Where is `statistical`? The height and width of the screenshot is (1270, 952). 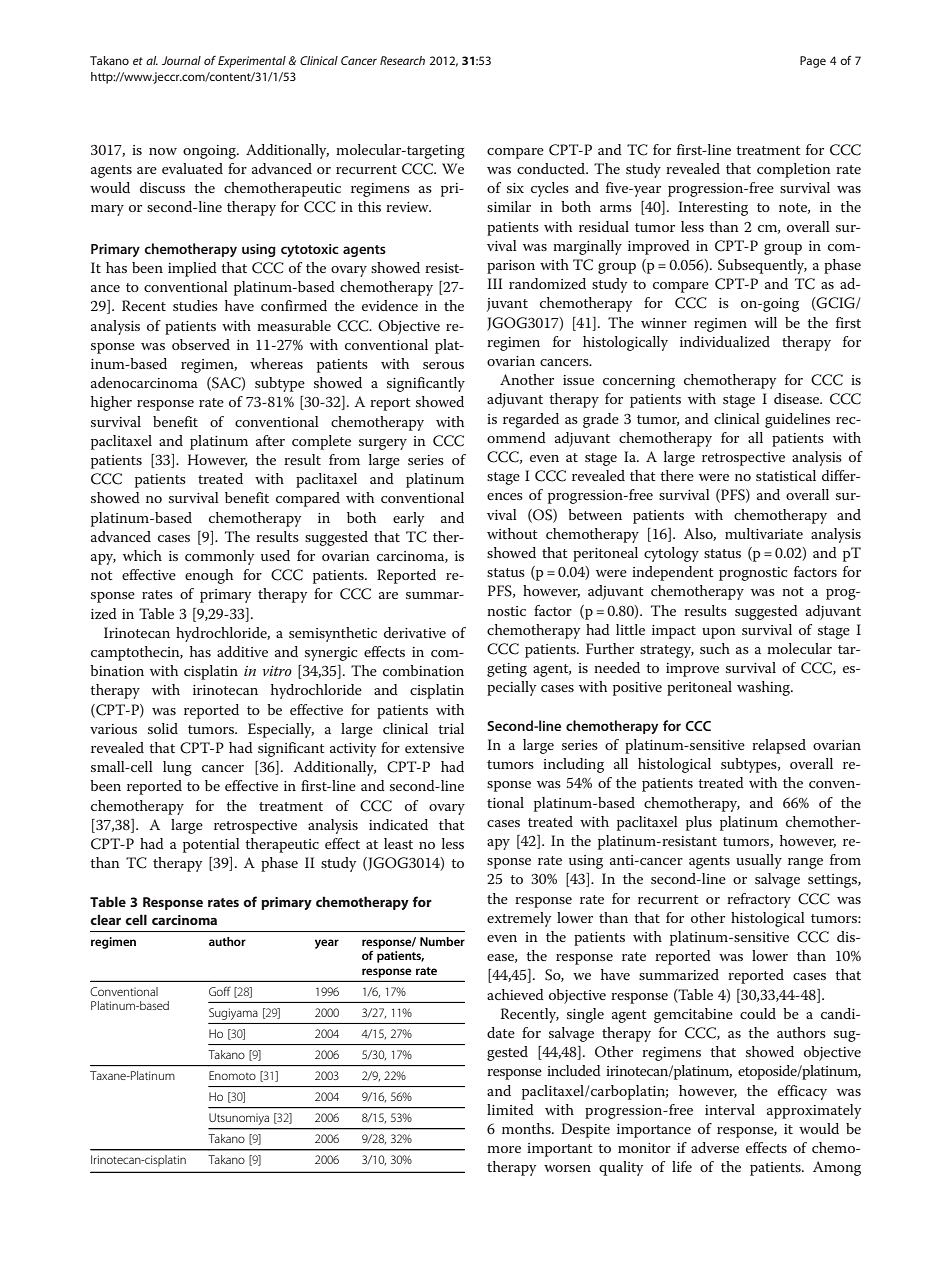 statistical is located at coordinates (786, 475).
